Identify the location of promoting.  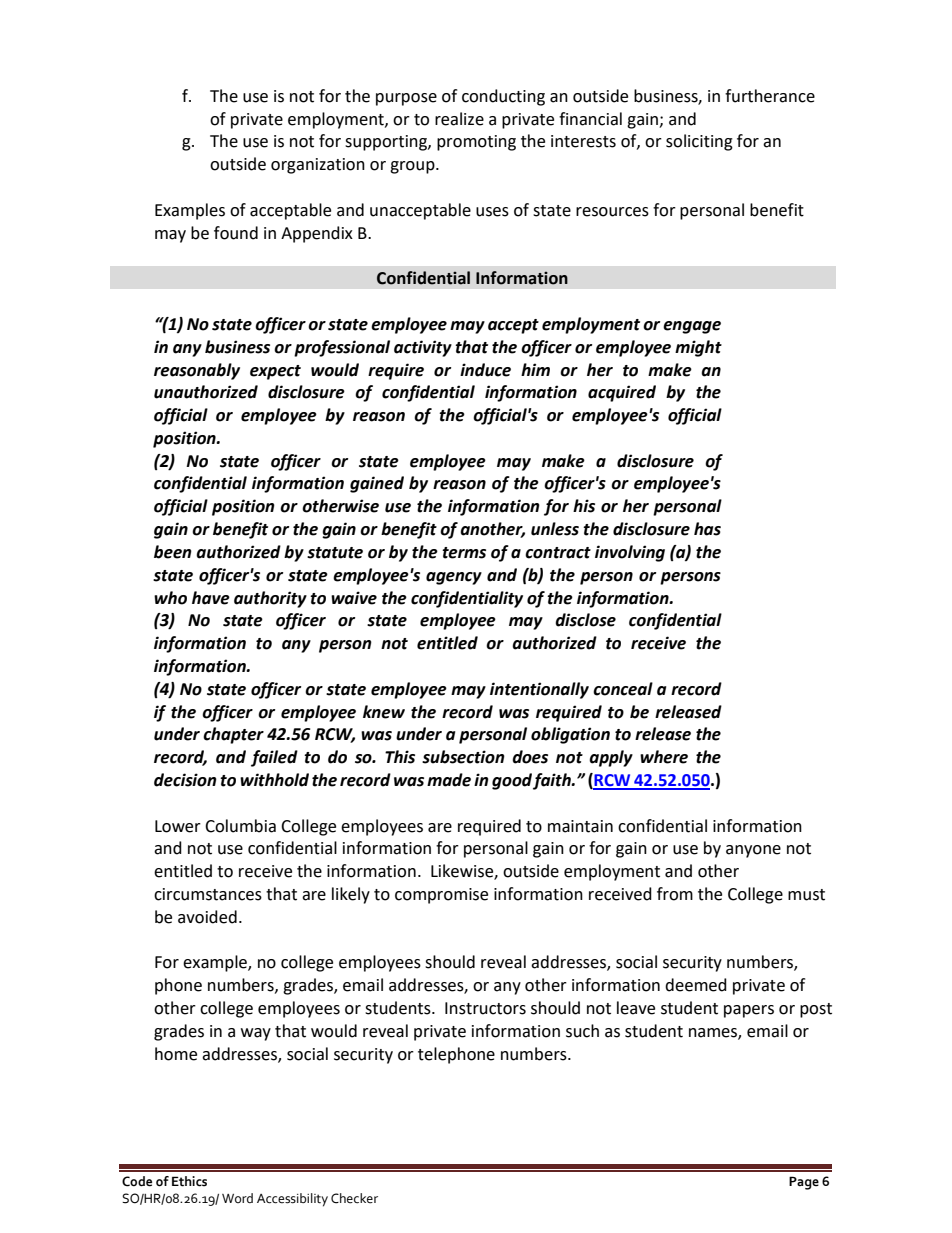
(476, 143).
